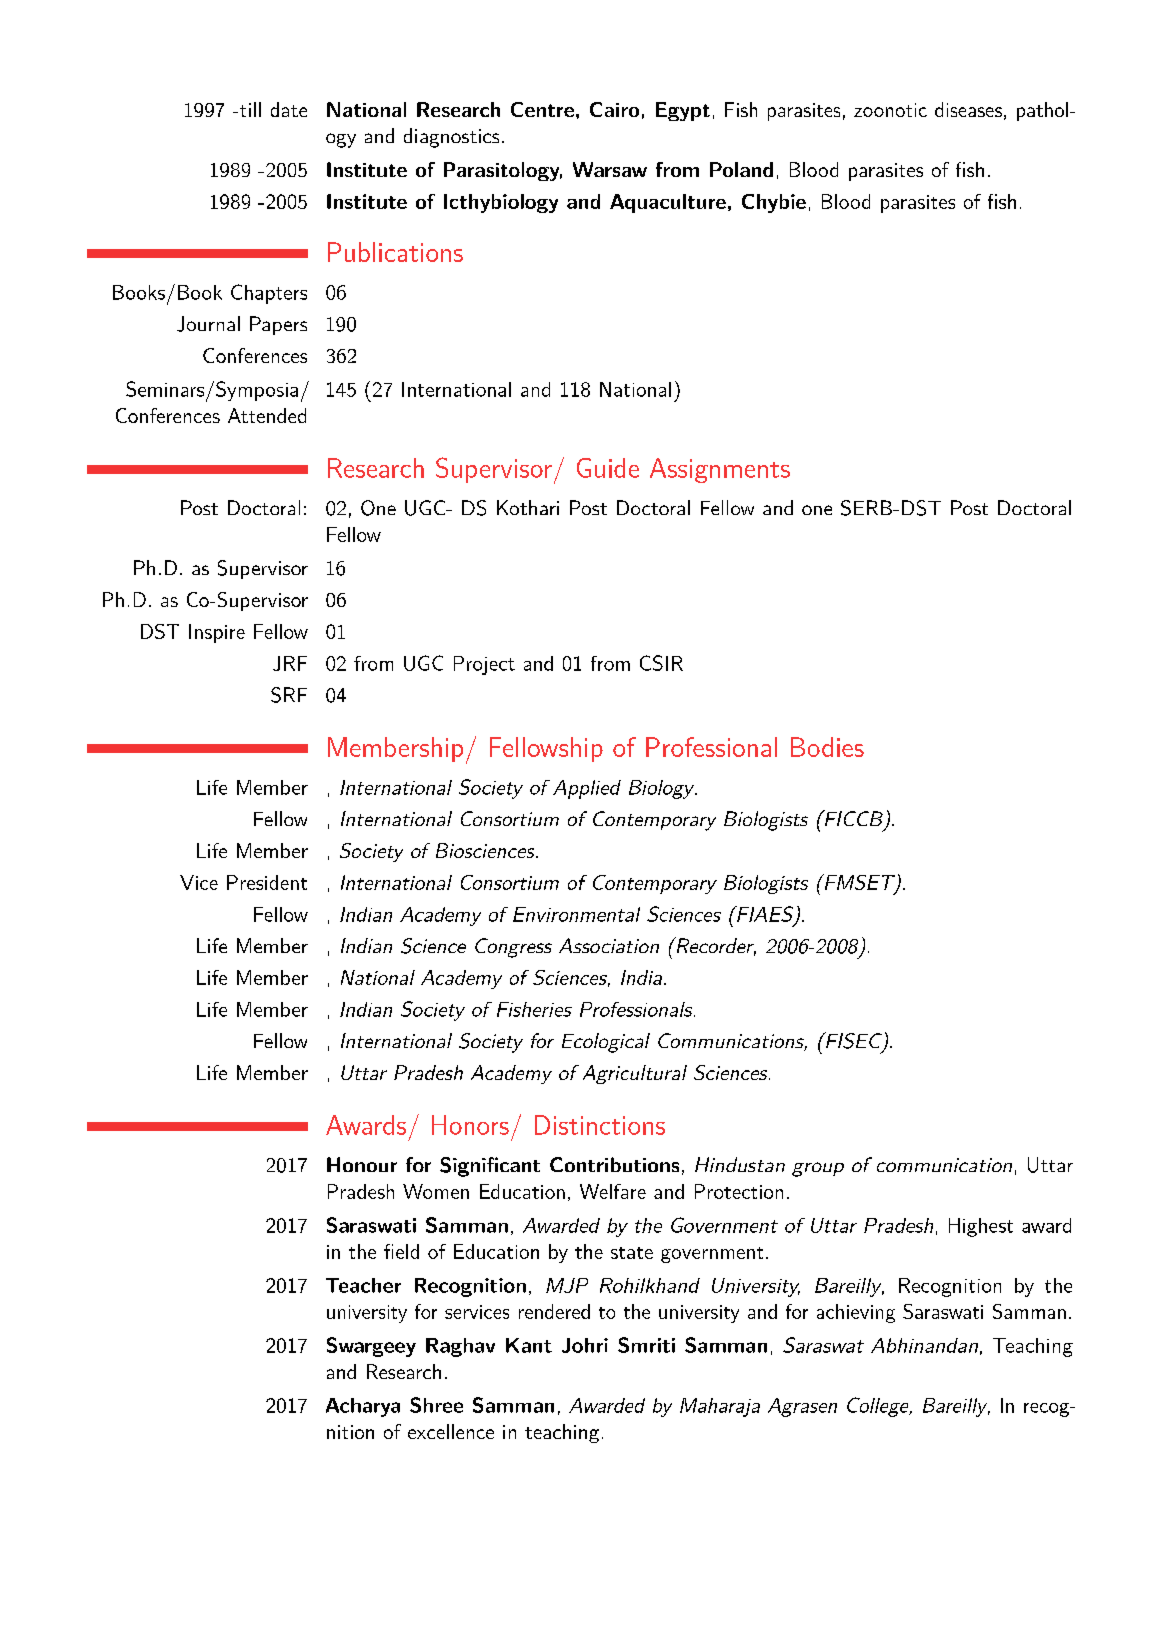 Image resolution: width=1160 pixels, height=1641 pixels. Describe the element at coordinates (289, 109) in the image. I see `date` at that location.
